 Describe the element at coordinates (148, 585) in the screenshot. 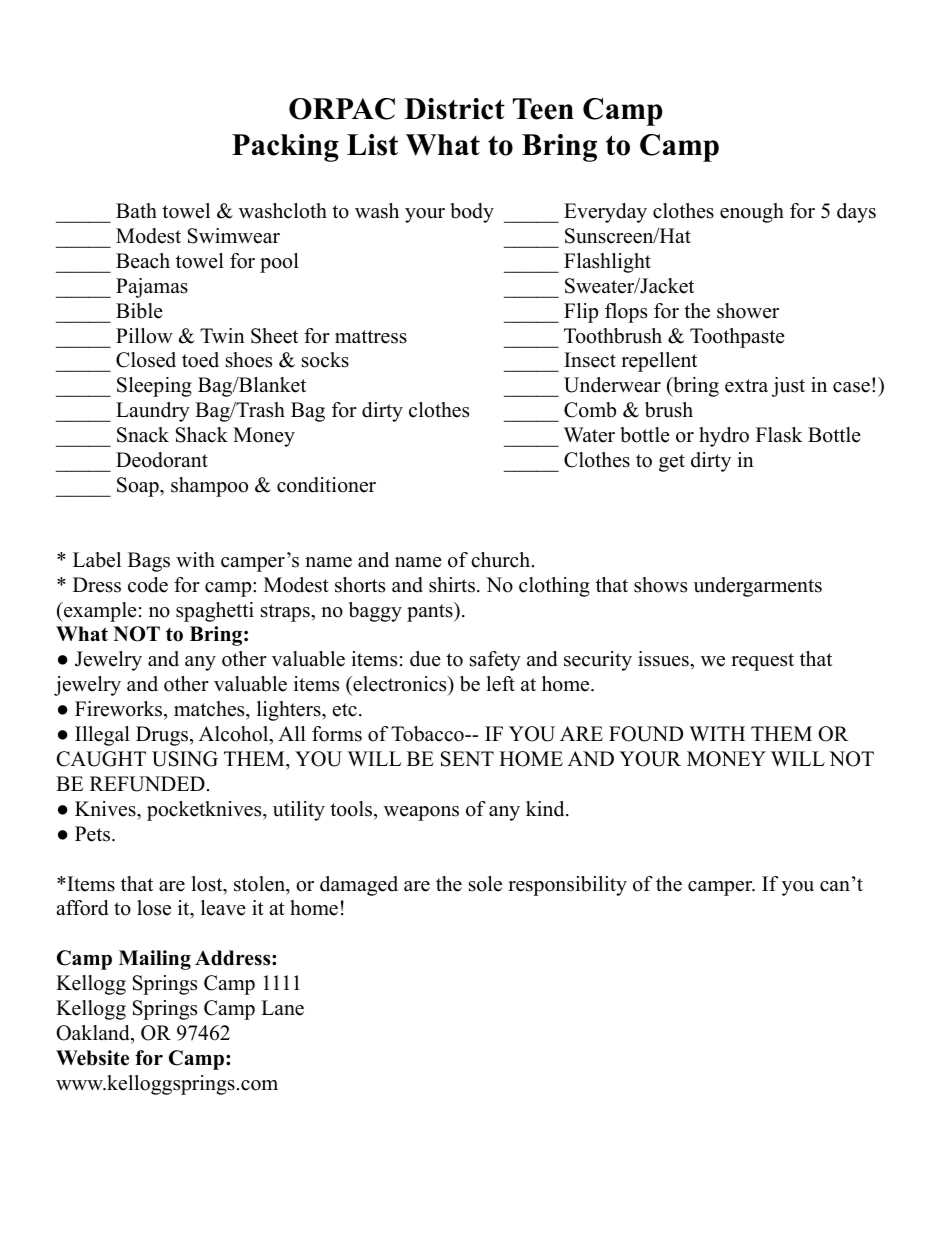

I see `code` at that location.
